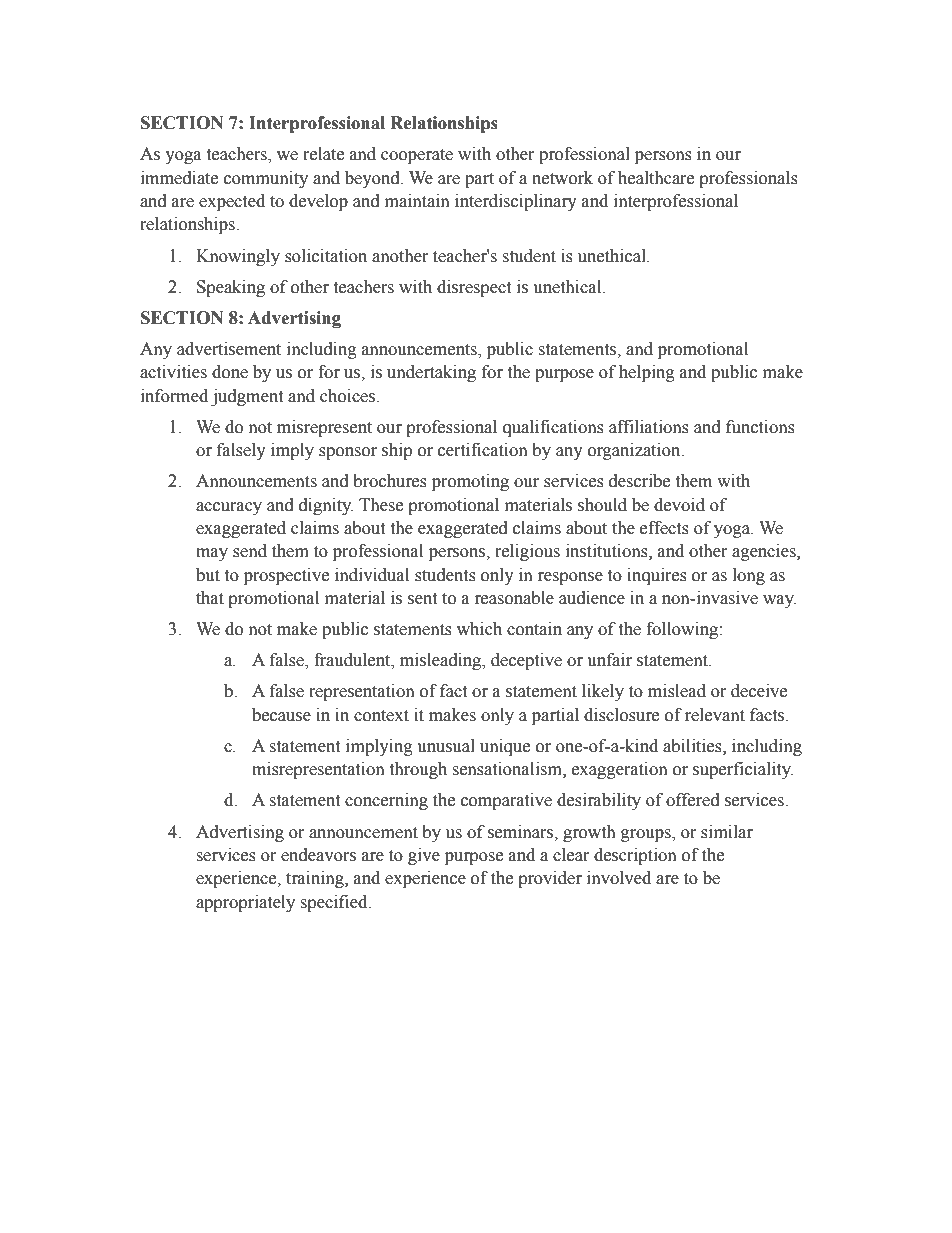 This screenshot has width=952, height=1233. What do you see at coordinates (424, 856) in the screenshot?
I see `give` at bounding box center [424, 856].
